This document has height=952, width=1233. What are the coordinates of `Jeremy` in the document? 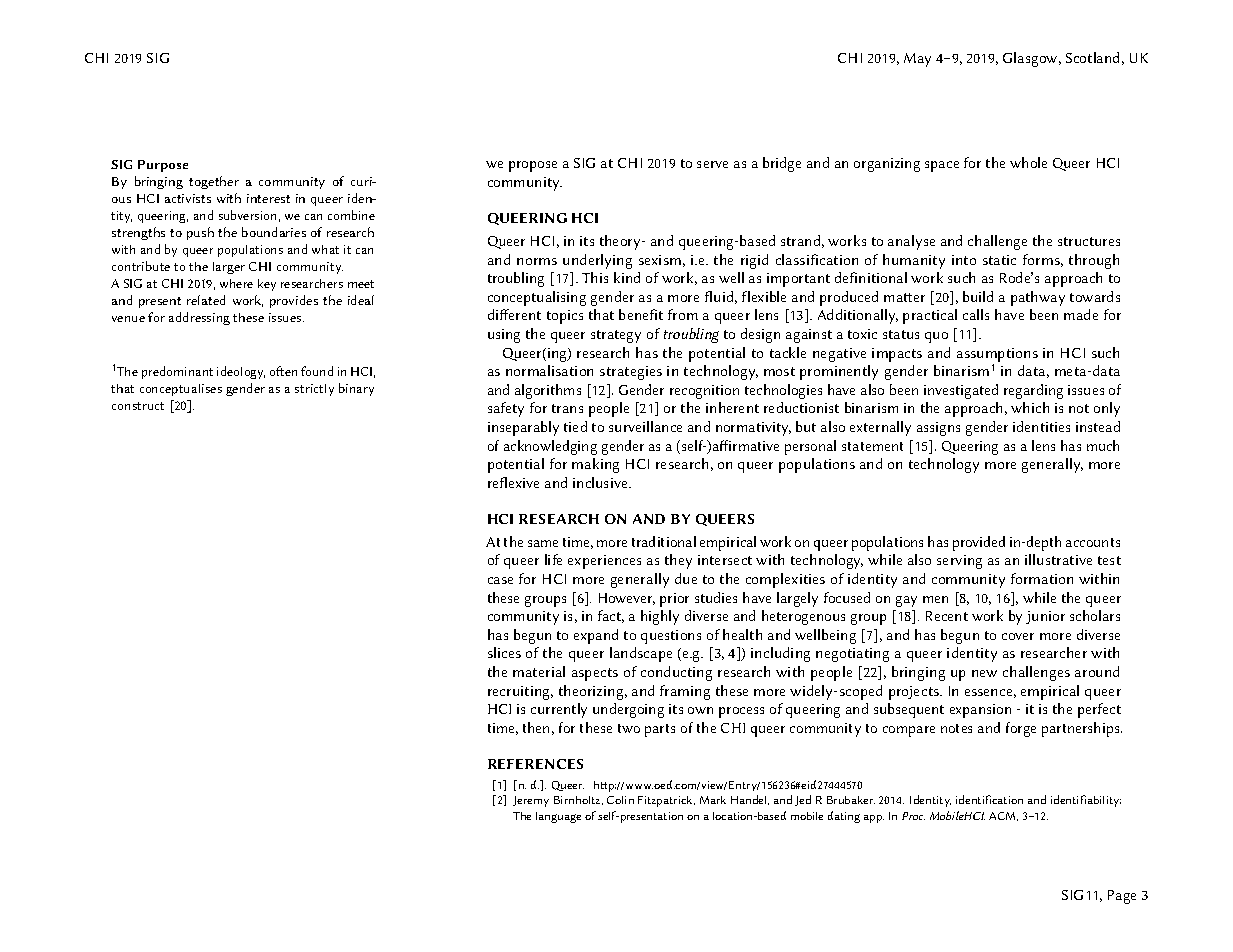 It's located at (531, 801).
